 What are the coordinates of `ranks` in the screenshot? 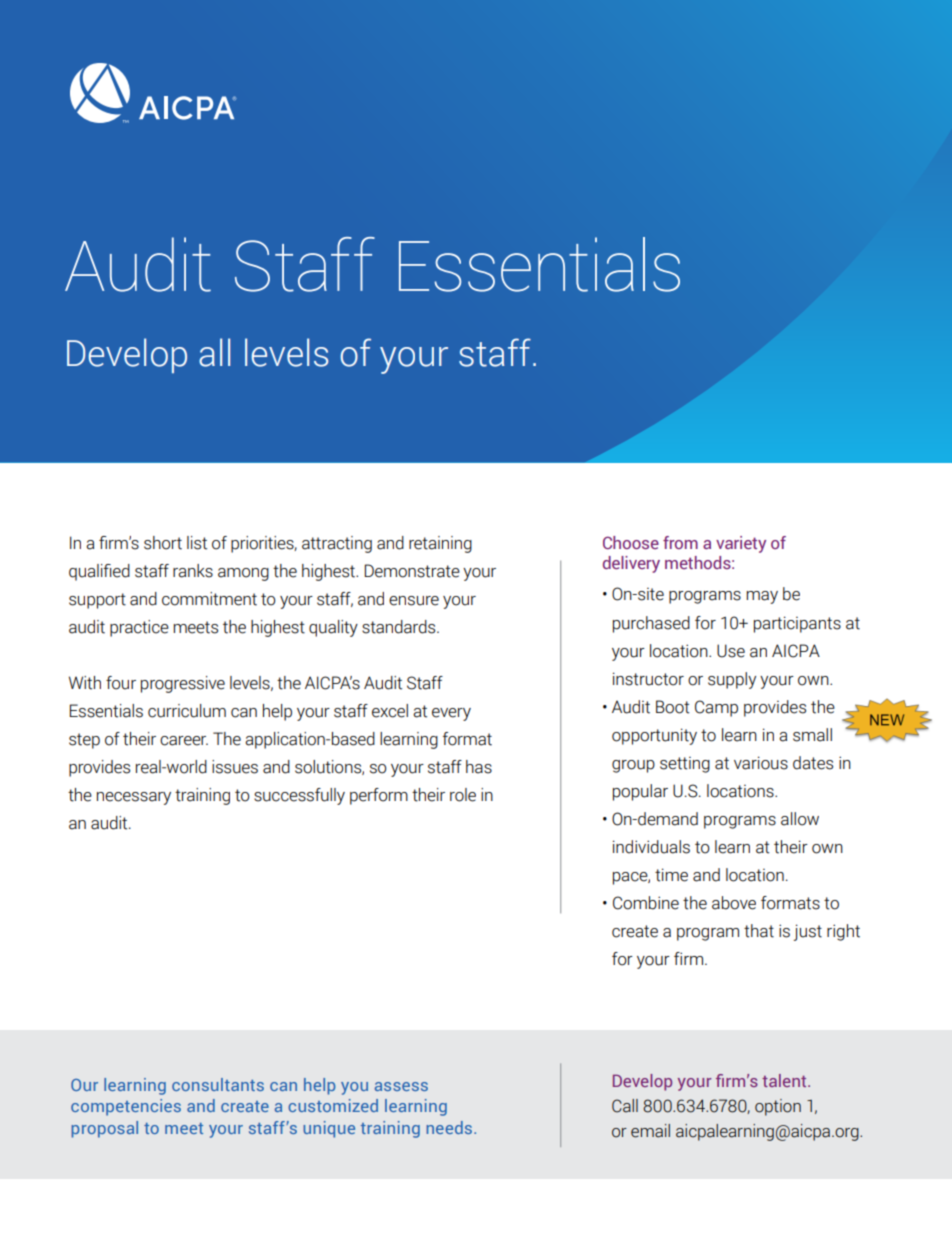 It's located at (193, 571).
